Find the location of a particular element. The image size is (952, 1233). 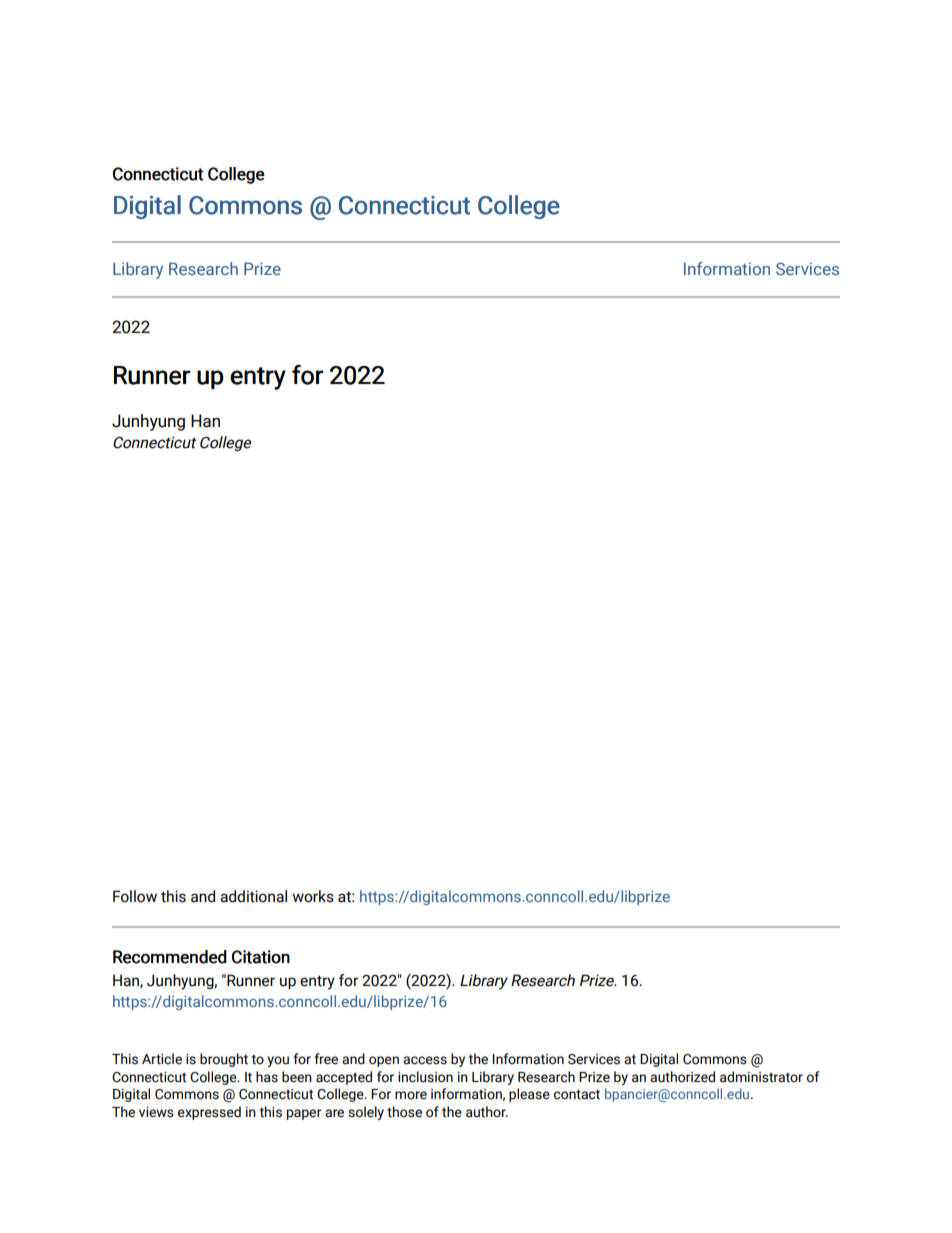

brought is located at coordinates (224, 1060).
